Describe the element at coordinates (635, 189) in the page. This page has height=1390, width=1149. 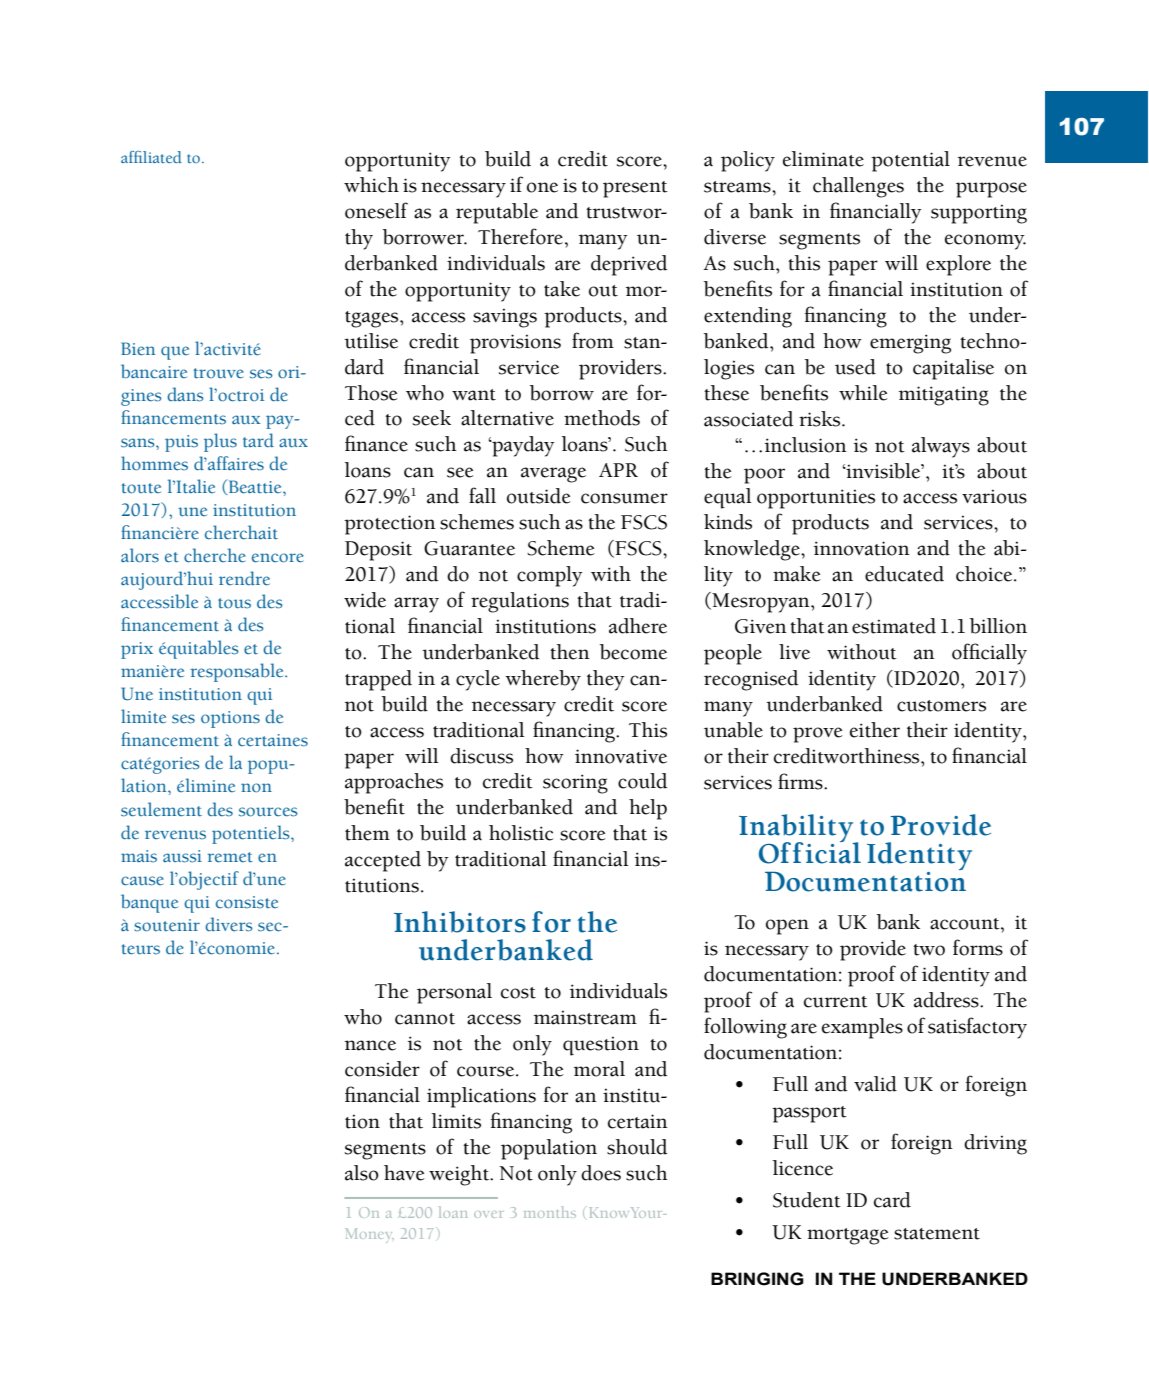
I see `present` at that location.
